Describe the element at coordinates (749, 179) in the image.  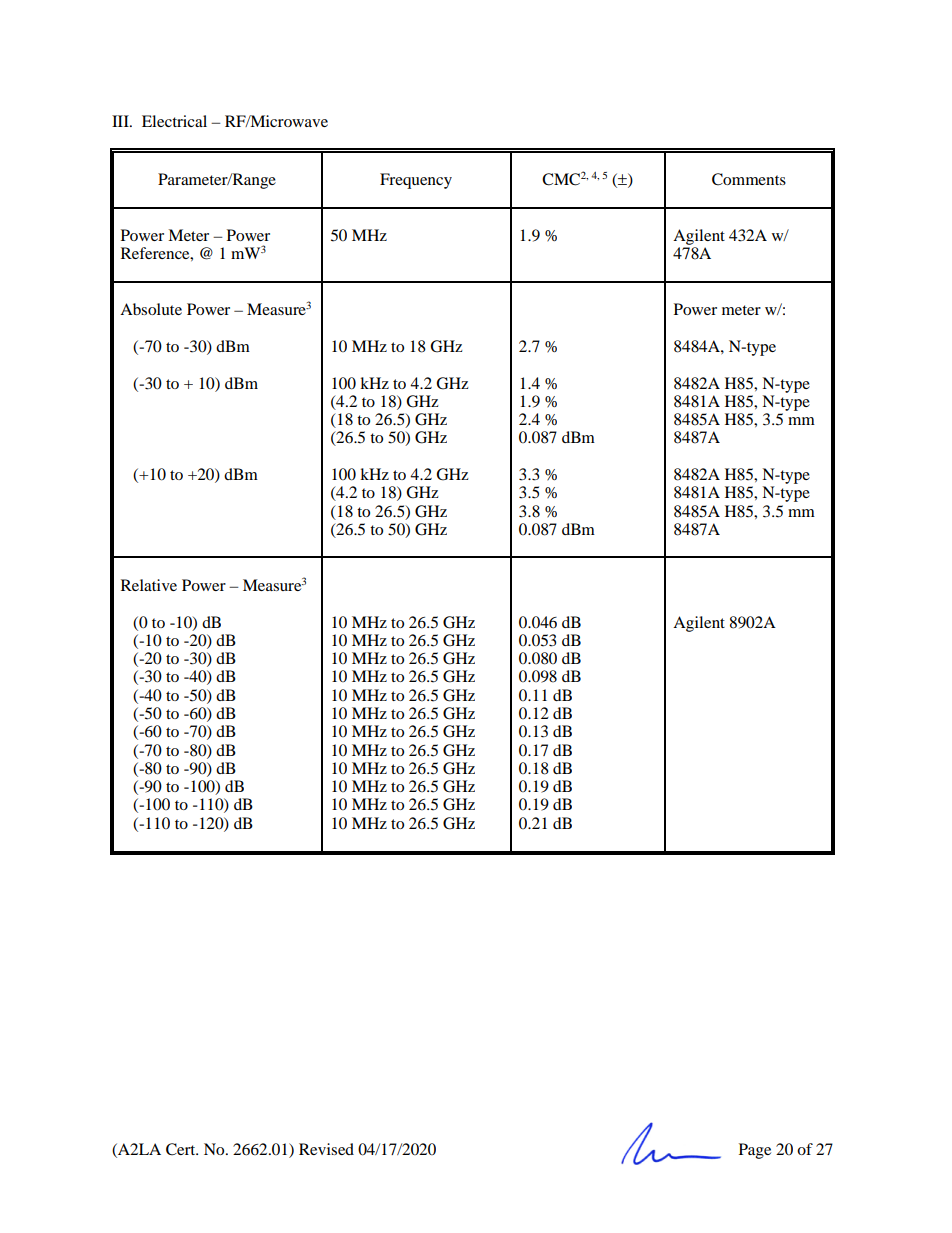
I see `Comments` at that location.
